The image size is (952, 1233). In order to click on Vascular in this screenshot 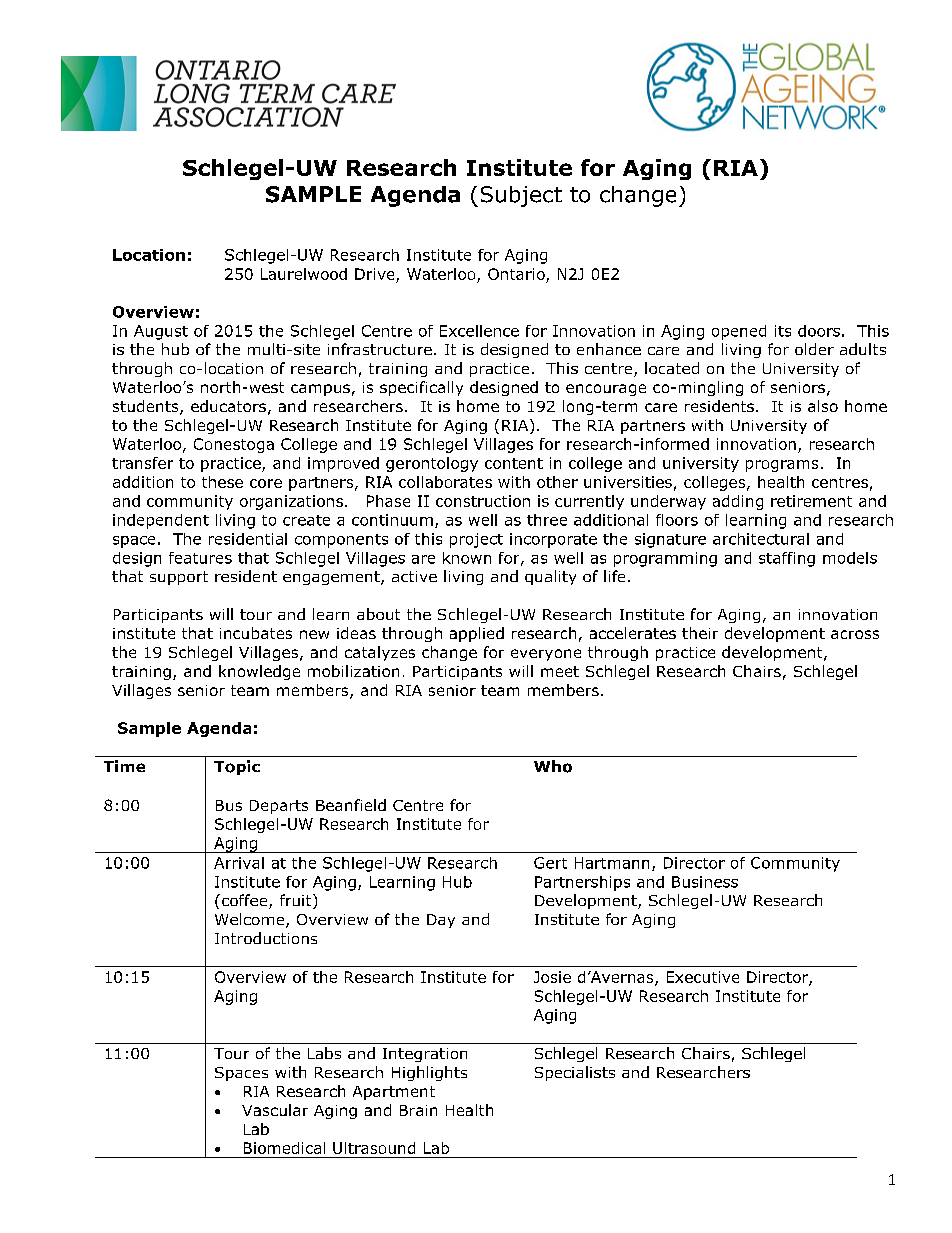, I will do `click(275, 1110)`.
